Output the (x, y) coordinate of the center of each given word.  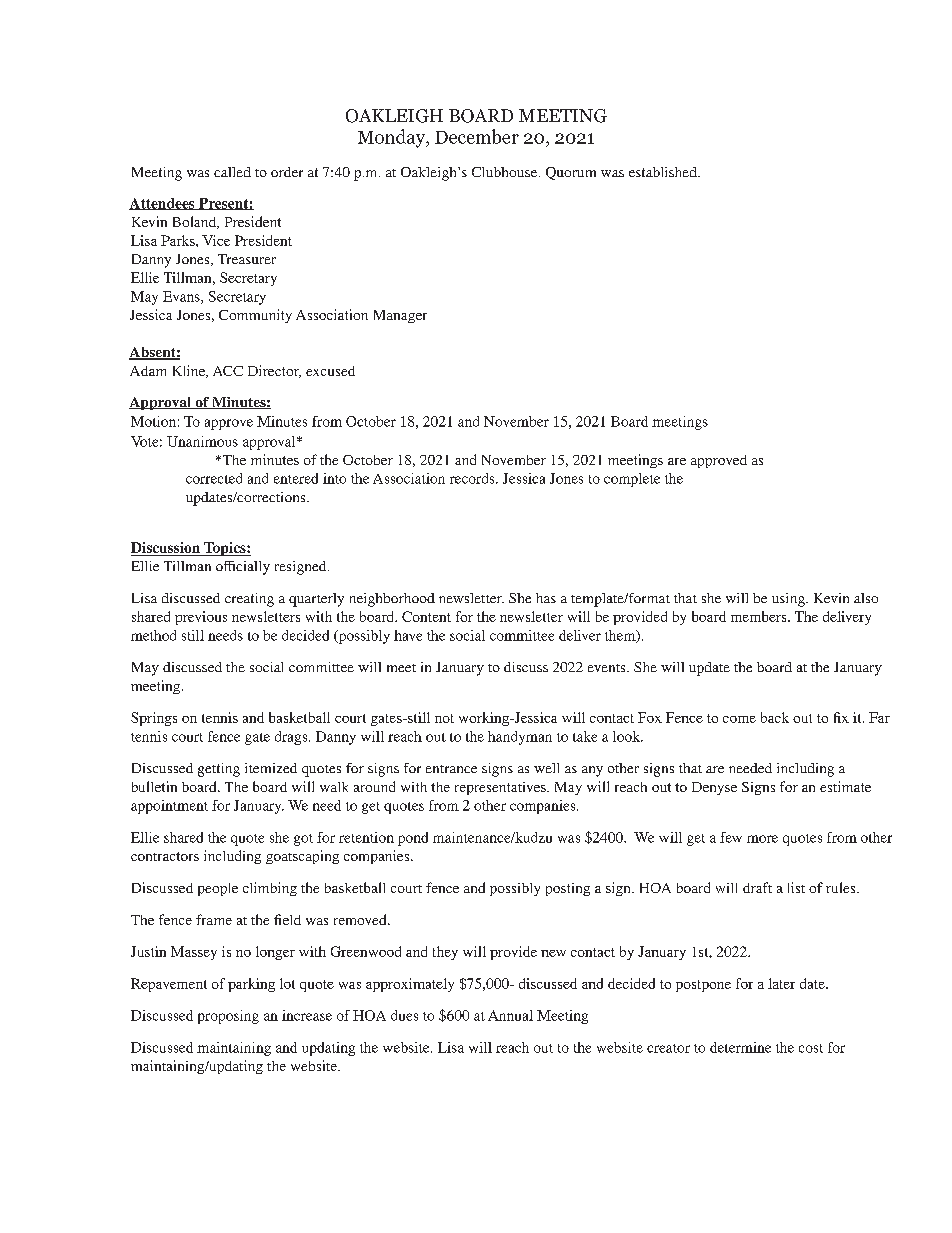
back (775, 717)
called (232, 172)
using (789, 600)
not (444, 718)
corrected (214, 478)
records (473, 478)
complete (632, 480)
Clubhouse (506, 172)
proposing (228, 1017)
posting (568, 889)
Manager (400, 316)
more (762, 839)
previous (201, 618)
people (218, 889)
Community (255, 316)
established (664, 172)
